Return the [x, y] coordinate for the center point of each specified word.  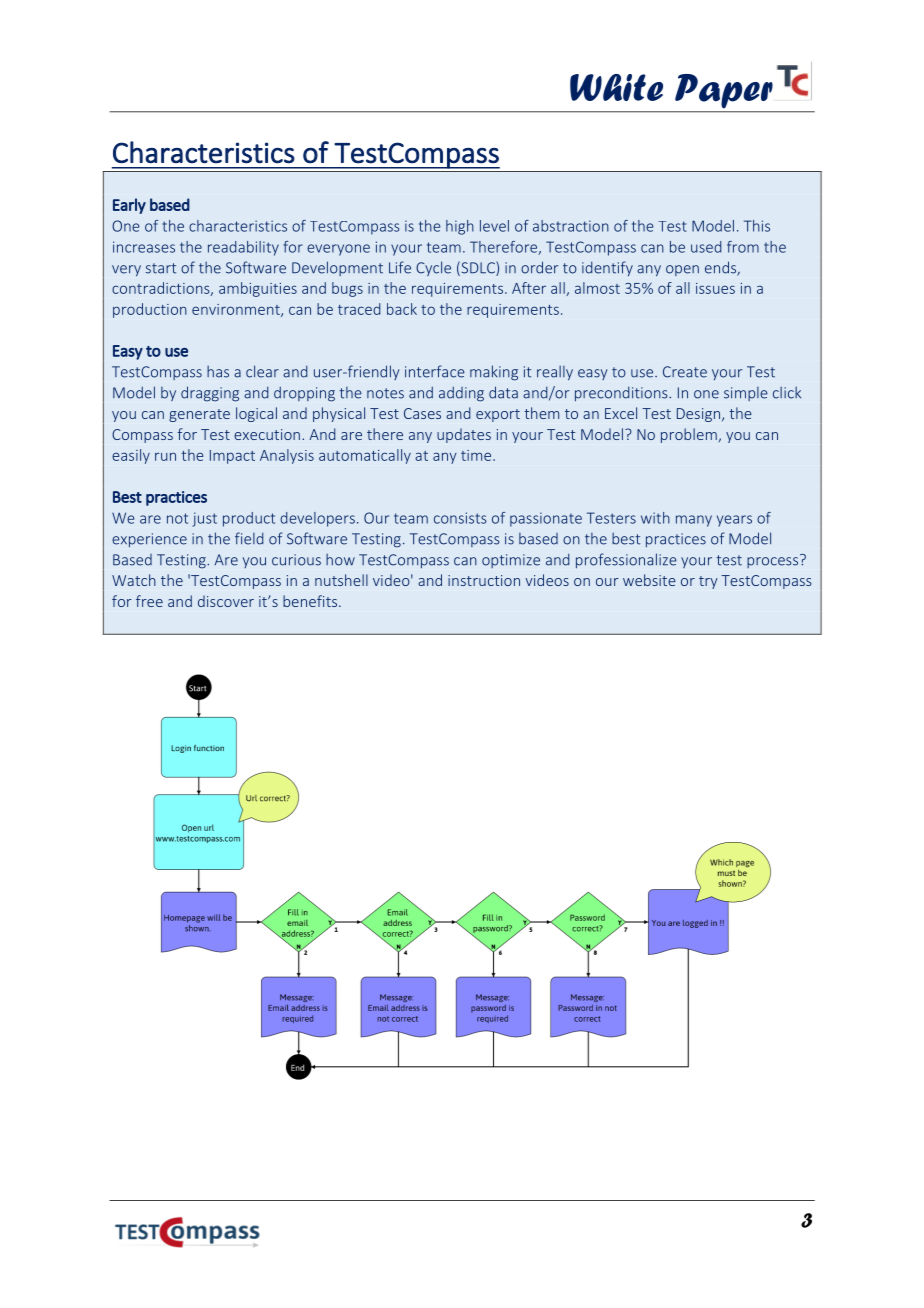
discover [226, 601]
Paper [724, 91]
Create [685, 372]
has [218, 371]
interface [435, 371]
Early [129, 206]
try [708, 582]
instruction [484, 580]
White [616, 87]
